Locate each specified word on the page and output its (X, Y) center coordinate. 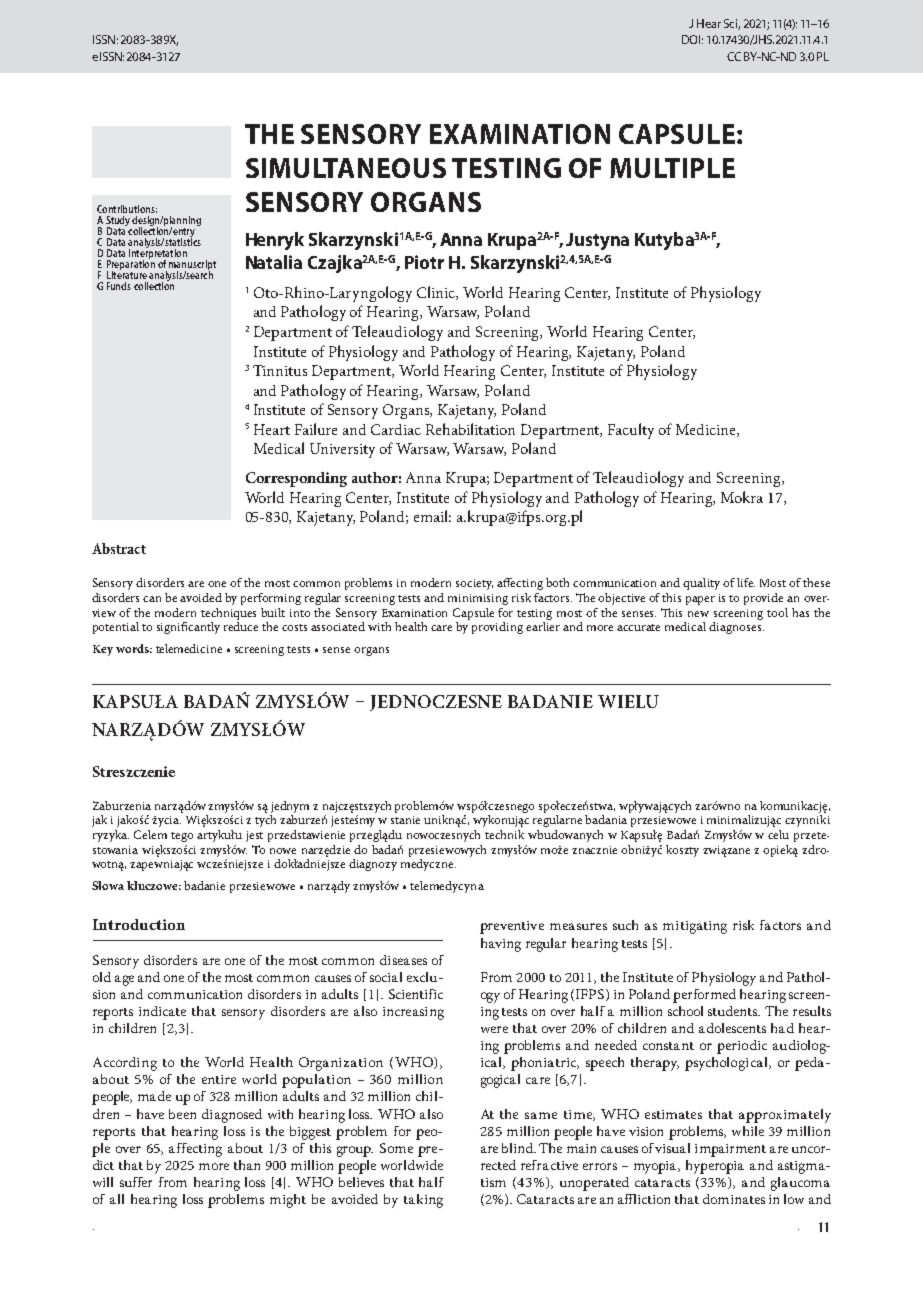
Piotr (424, 262)
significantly (188, 628)
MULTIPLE (672, 168)
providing (497, 628)
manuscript (192, 266)
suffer (136, 1182)
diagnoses (736, 628)
